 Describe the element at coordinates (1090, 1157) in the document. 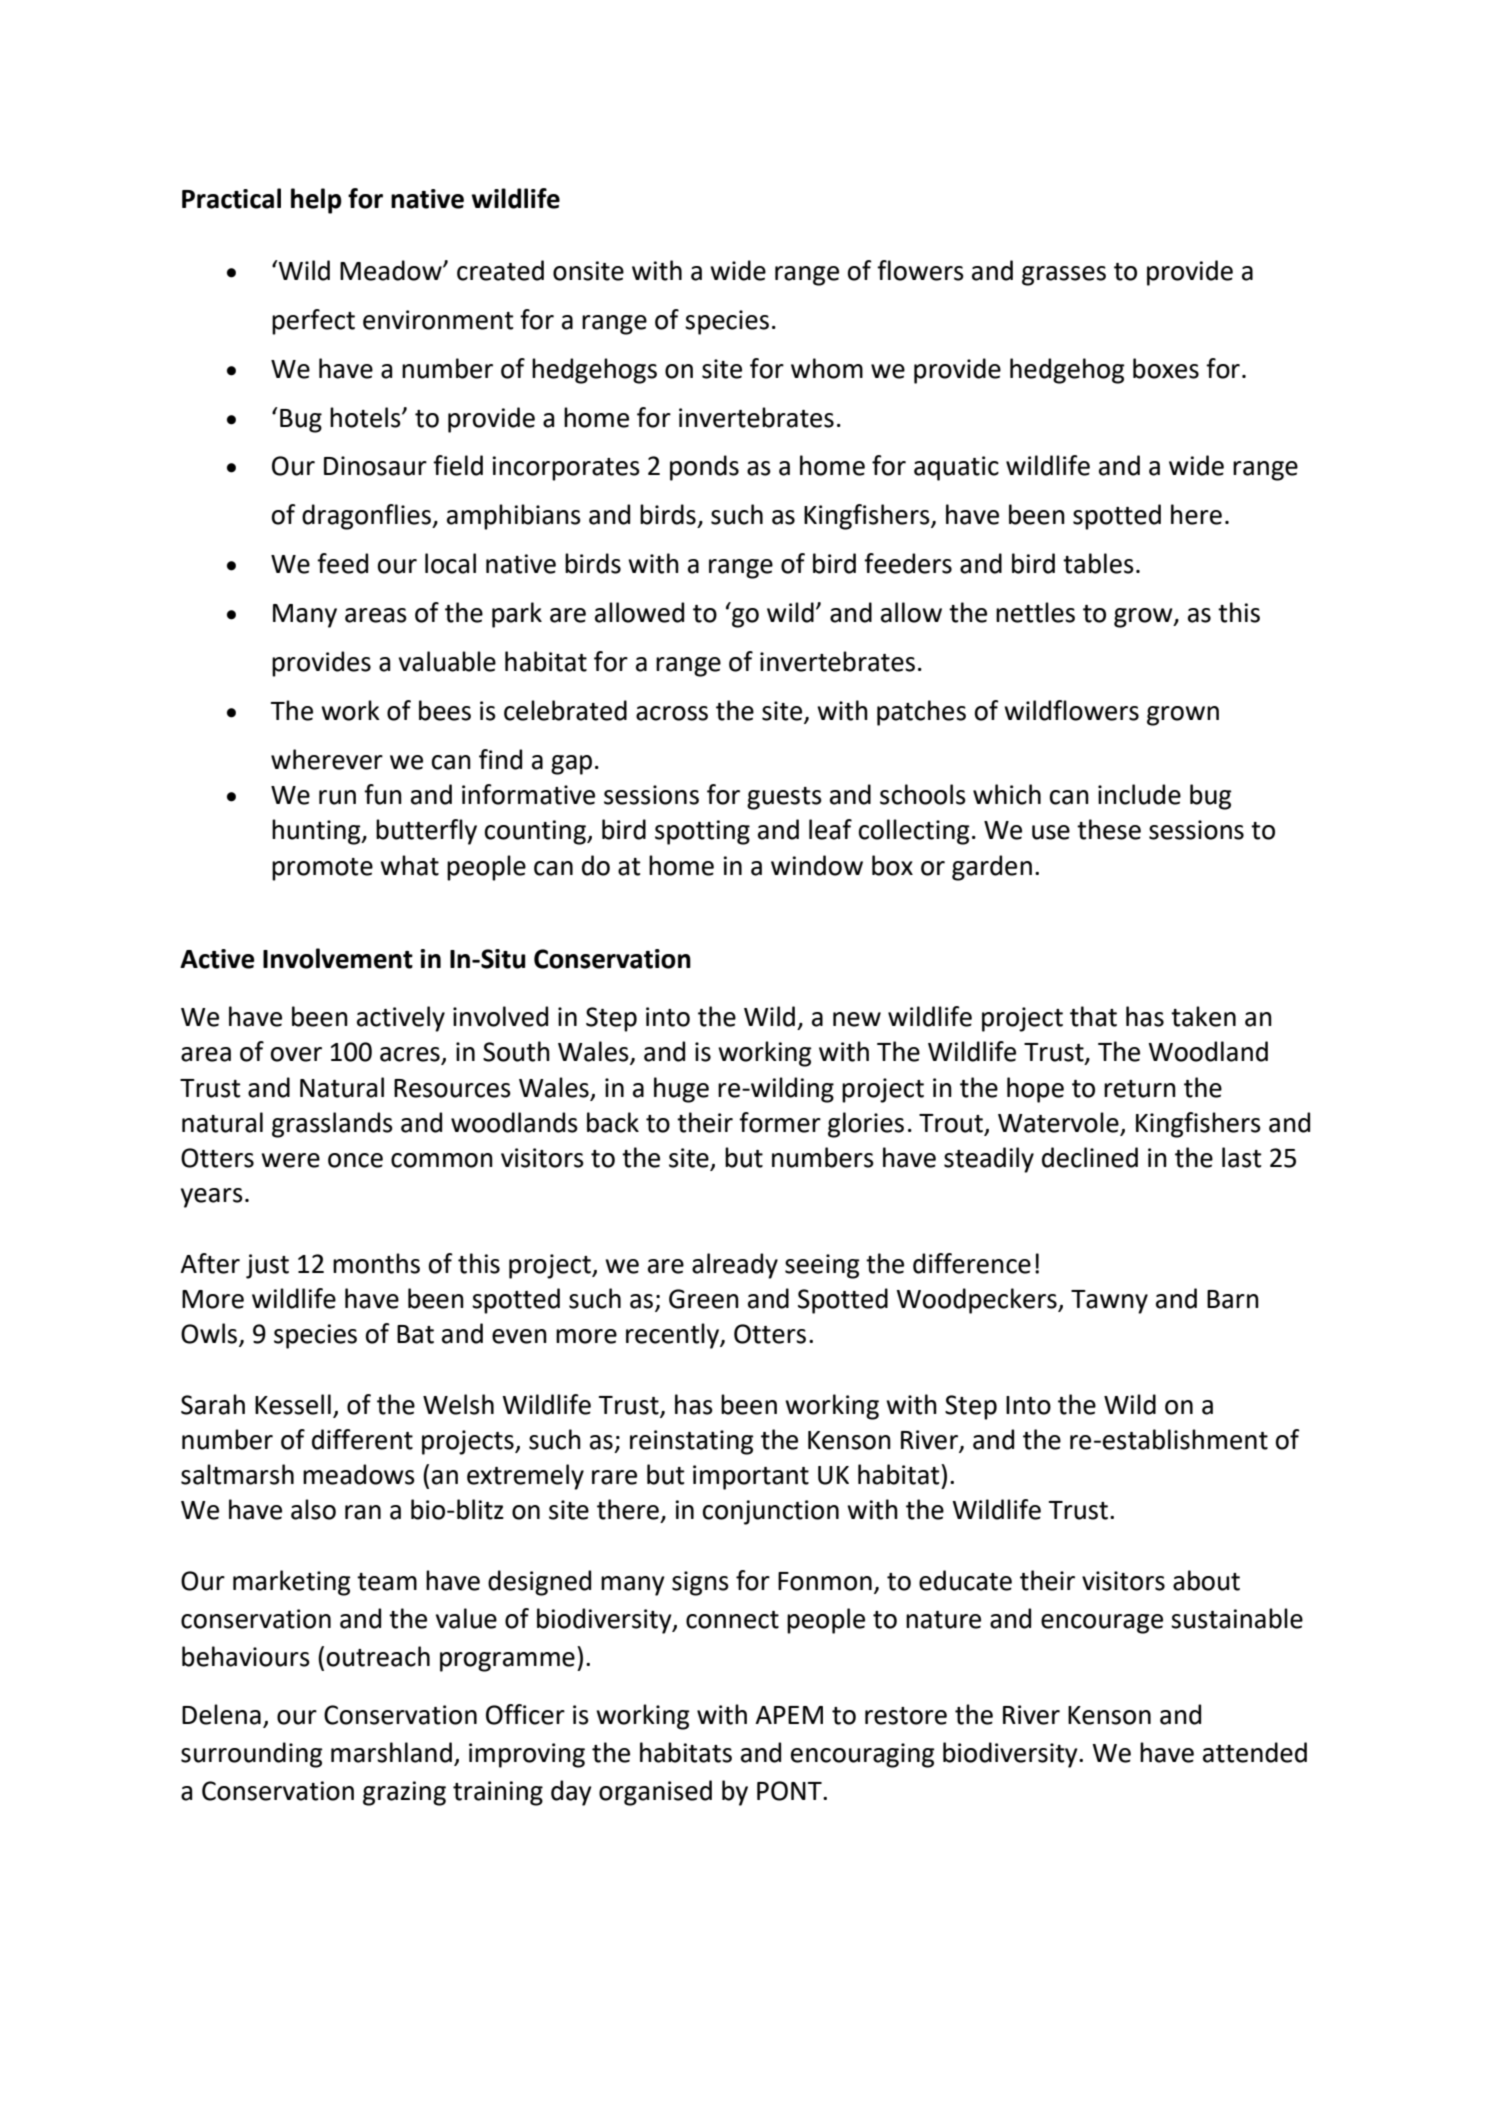

I see `declined` at that location.
